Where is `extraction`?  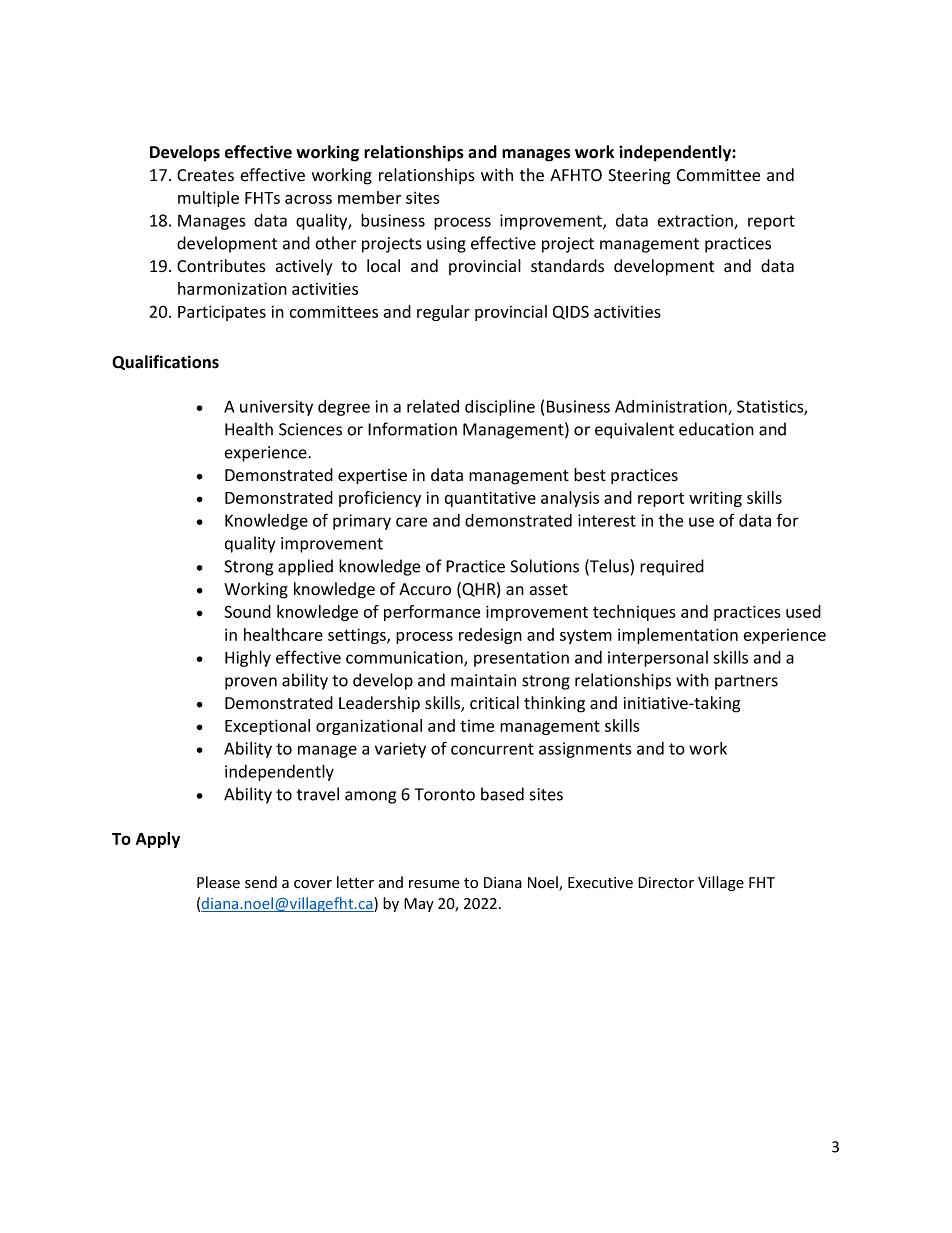
extraction is located at coordinates (696, 221).
